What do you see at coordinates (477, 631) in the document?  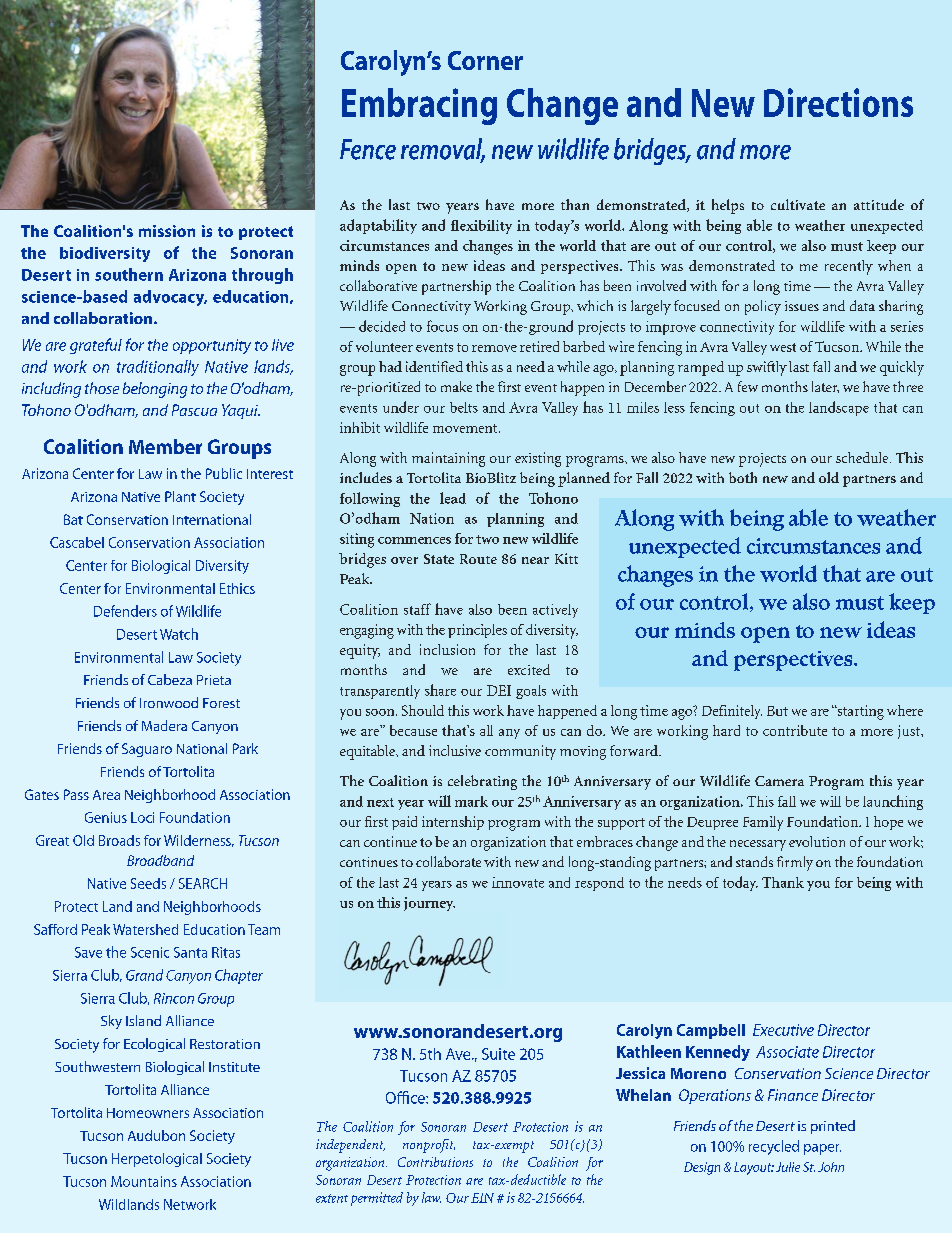 I see `principles` at bounding box center [477, 631].
